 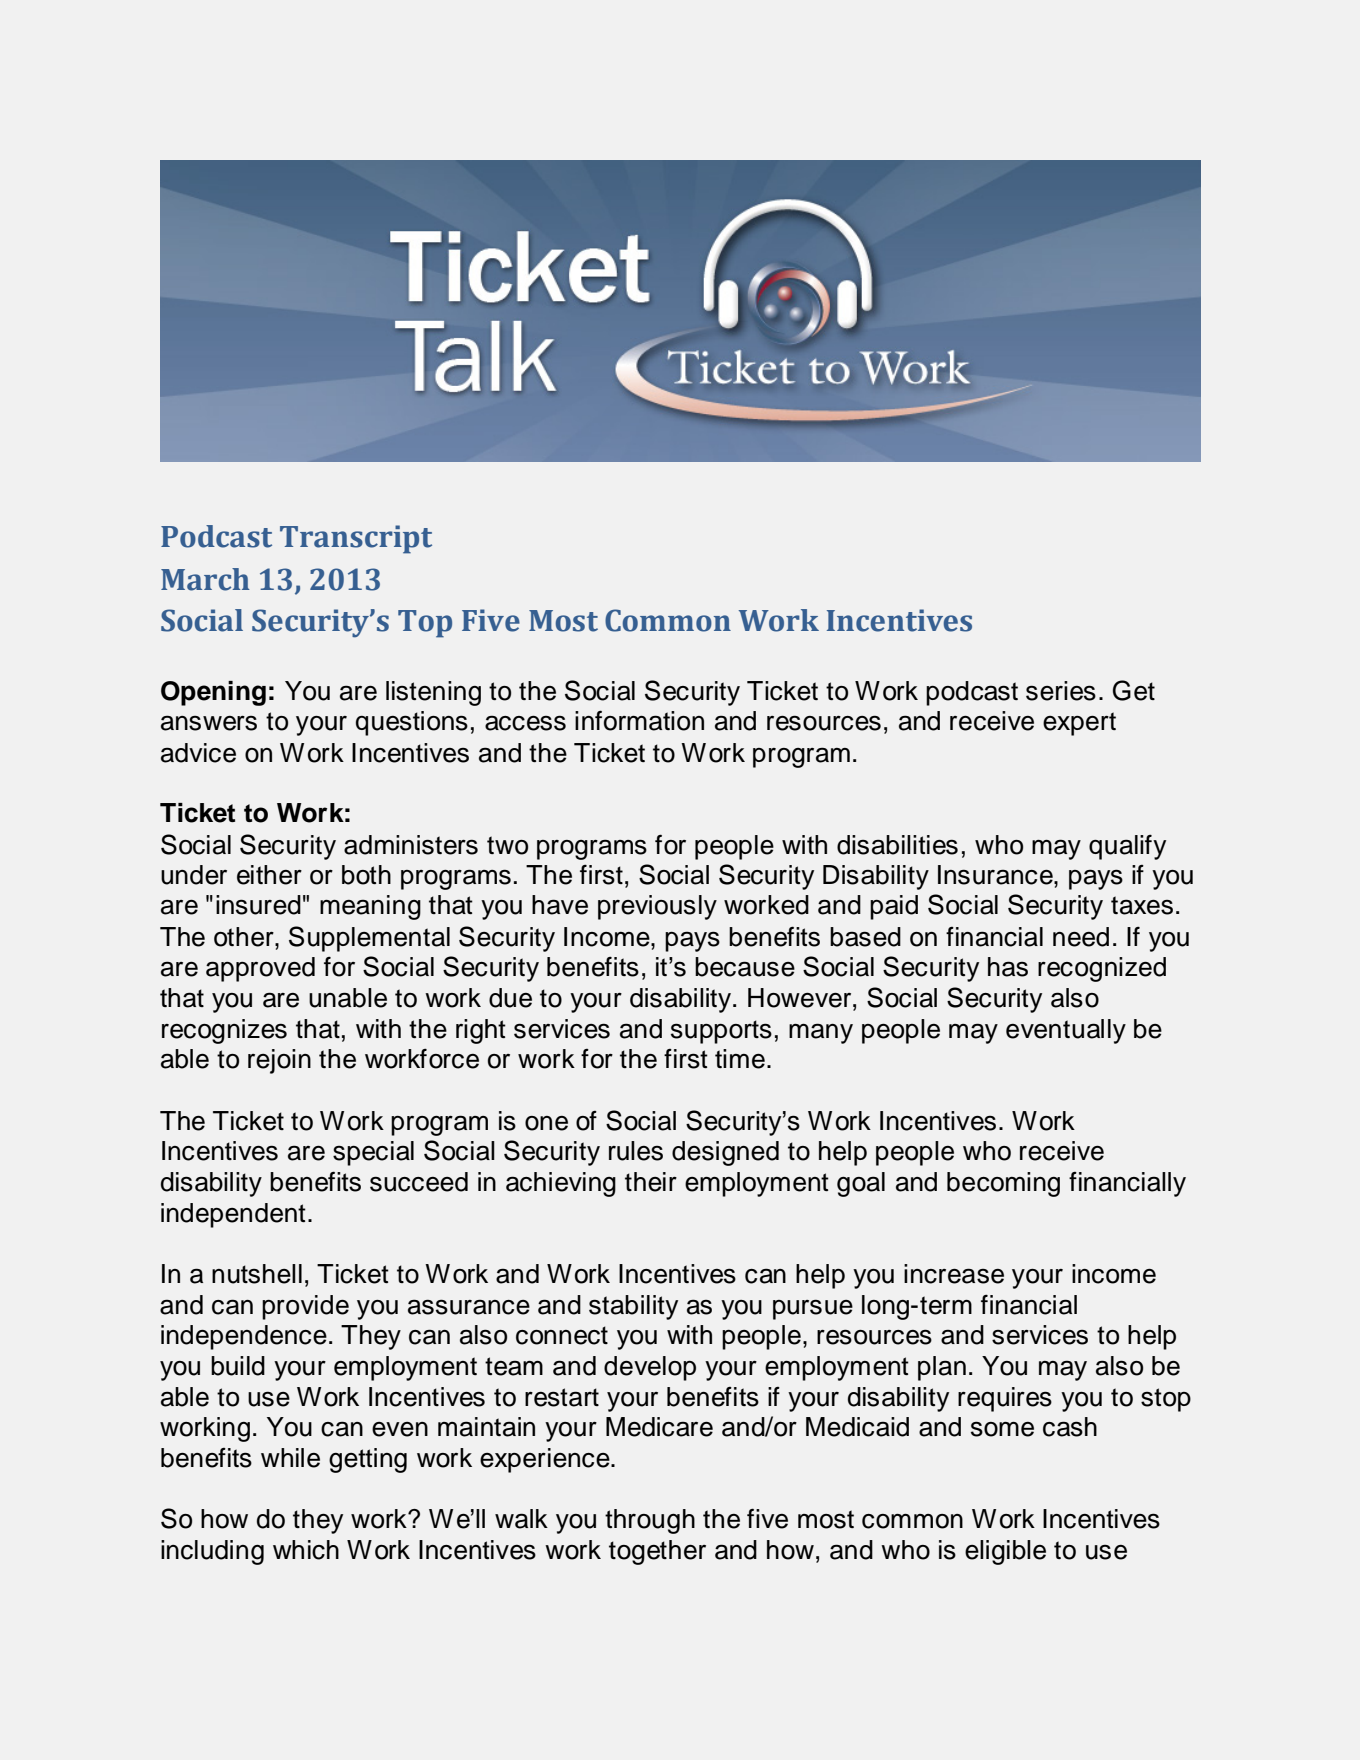 I want to click on series, so click(x=1061, y=691).
